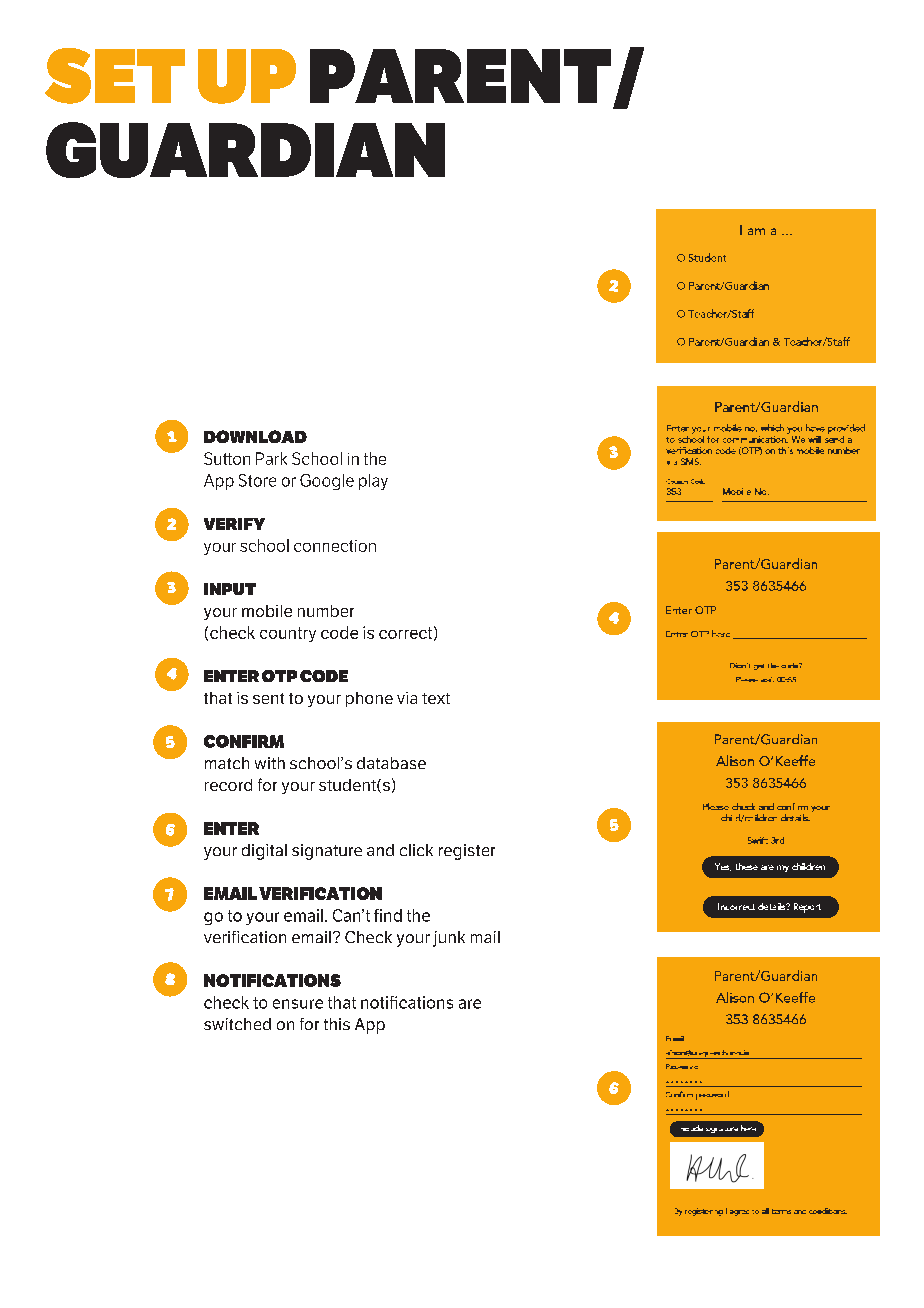 The image size is (924, 1308). I want to click on PARENT, so click(460, 76).
